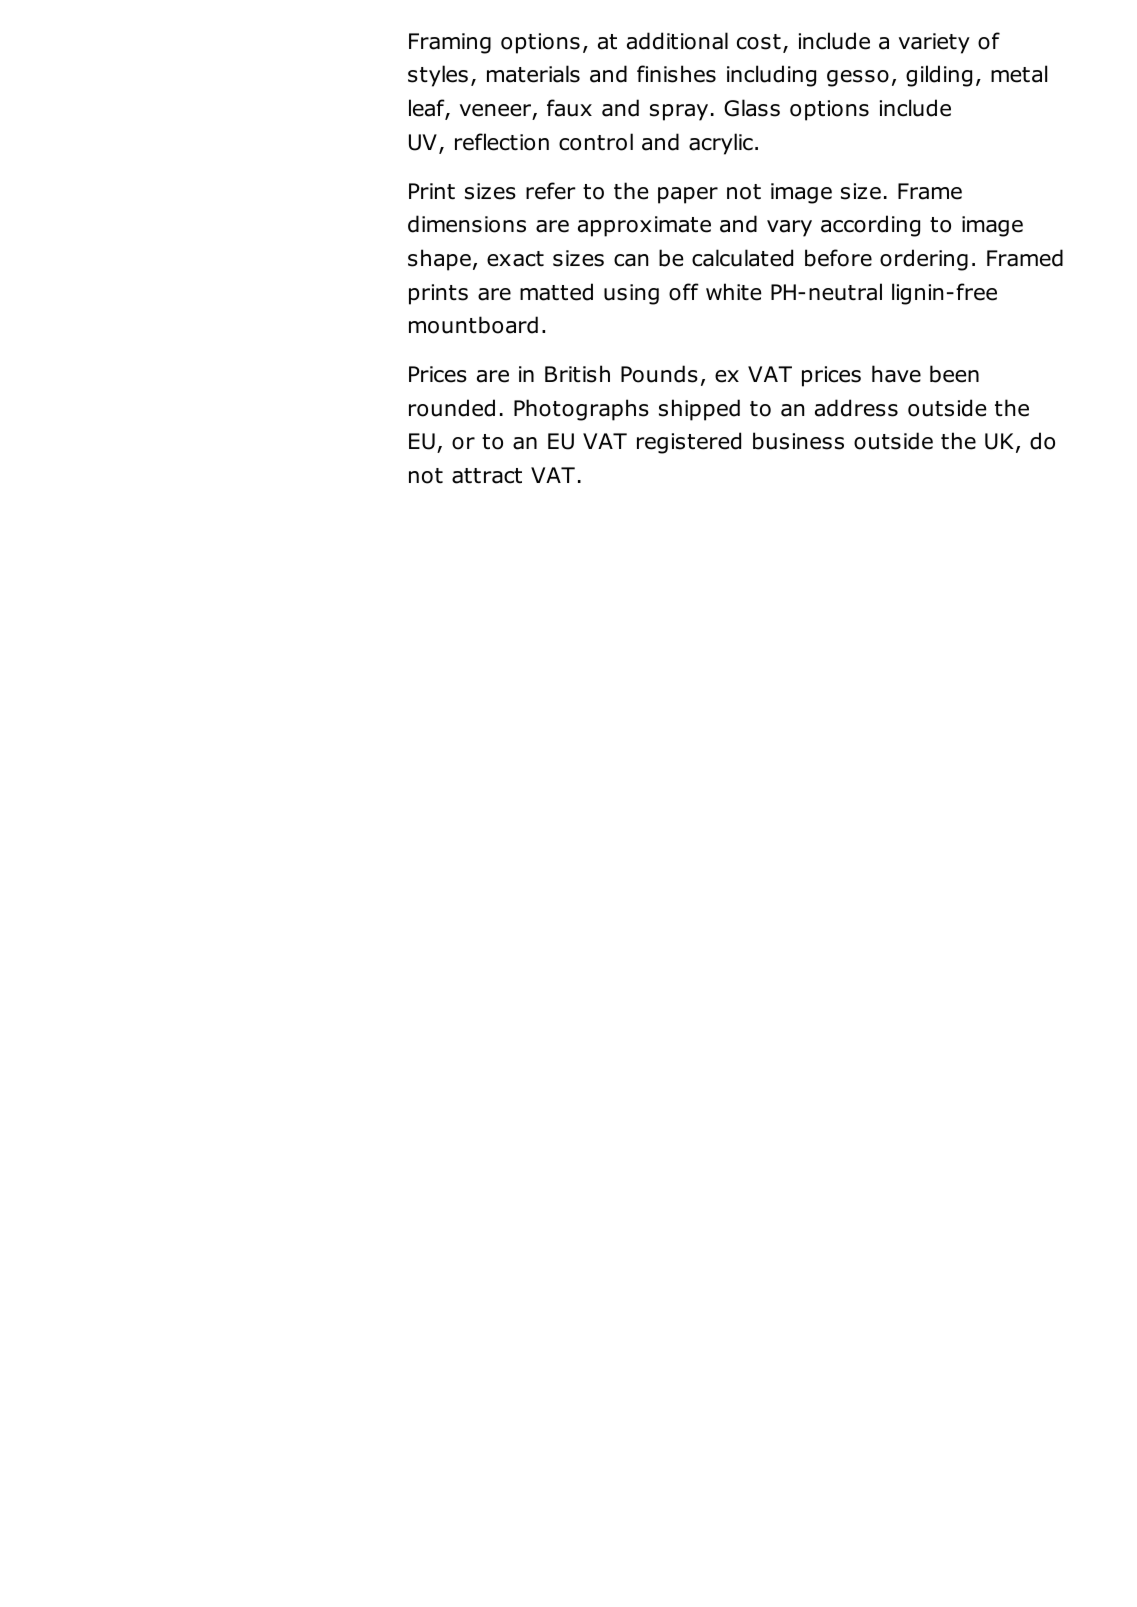 The height and width of the screenshot is (1607, 1137). What do you see at coordinates (870, 226) in the screenshot?
I see `according` at bounding box center [870, 226].
